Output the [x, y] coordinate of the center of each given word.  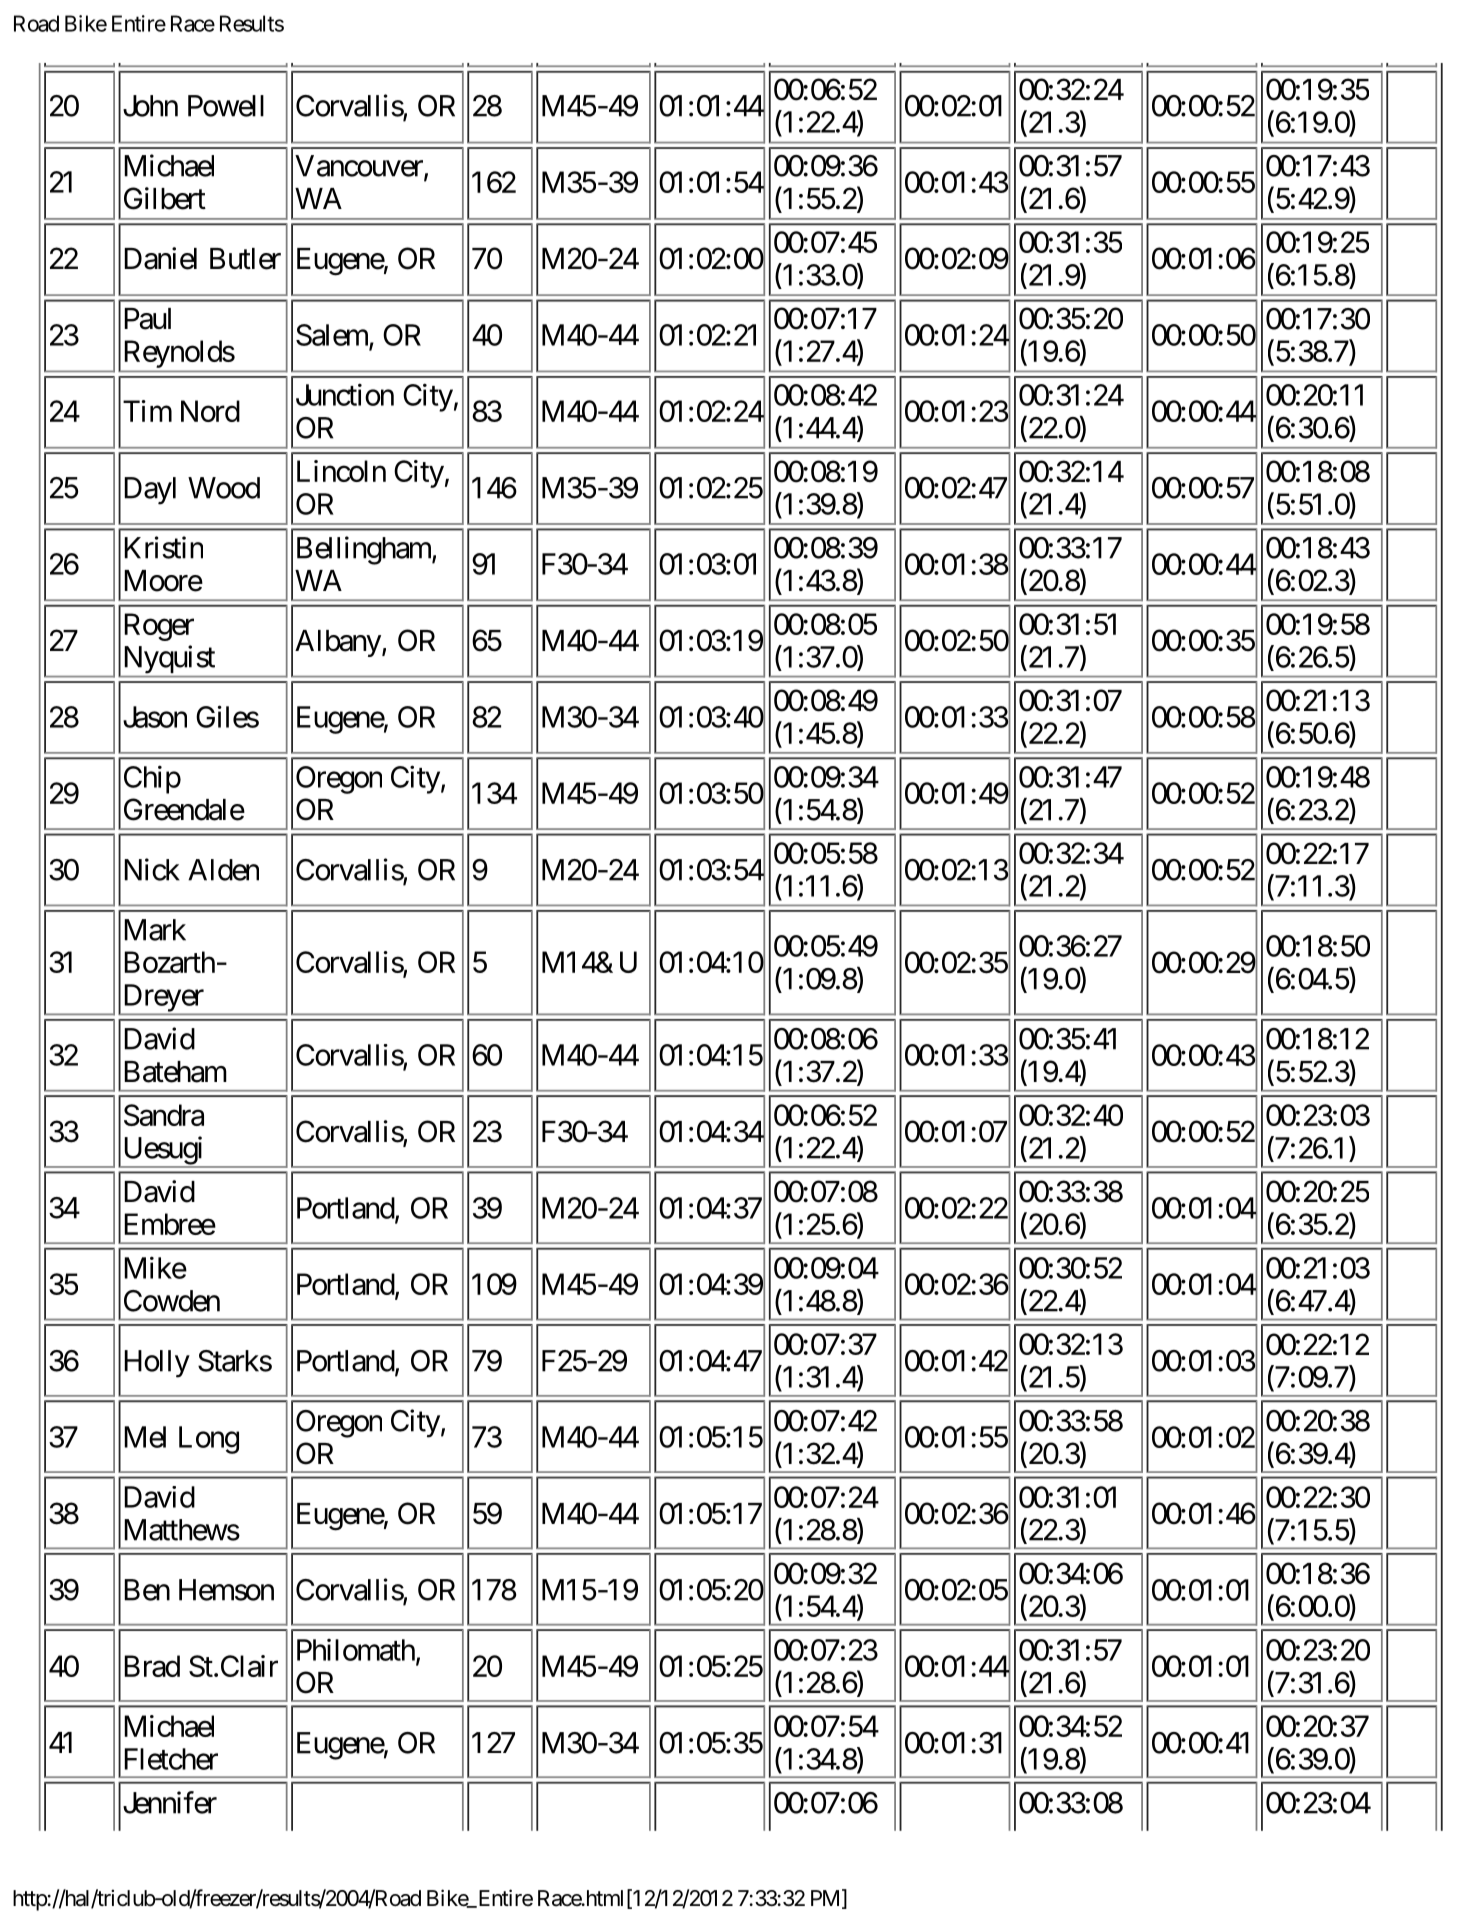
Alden [223, 870]
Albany [338, 643]
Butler [245, 259]
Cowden [172, 1301]
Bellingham [365, 550]
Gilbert [165, 198]
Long [209, 1440]
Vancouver [360, 167]
